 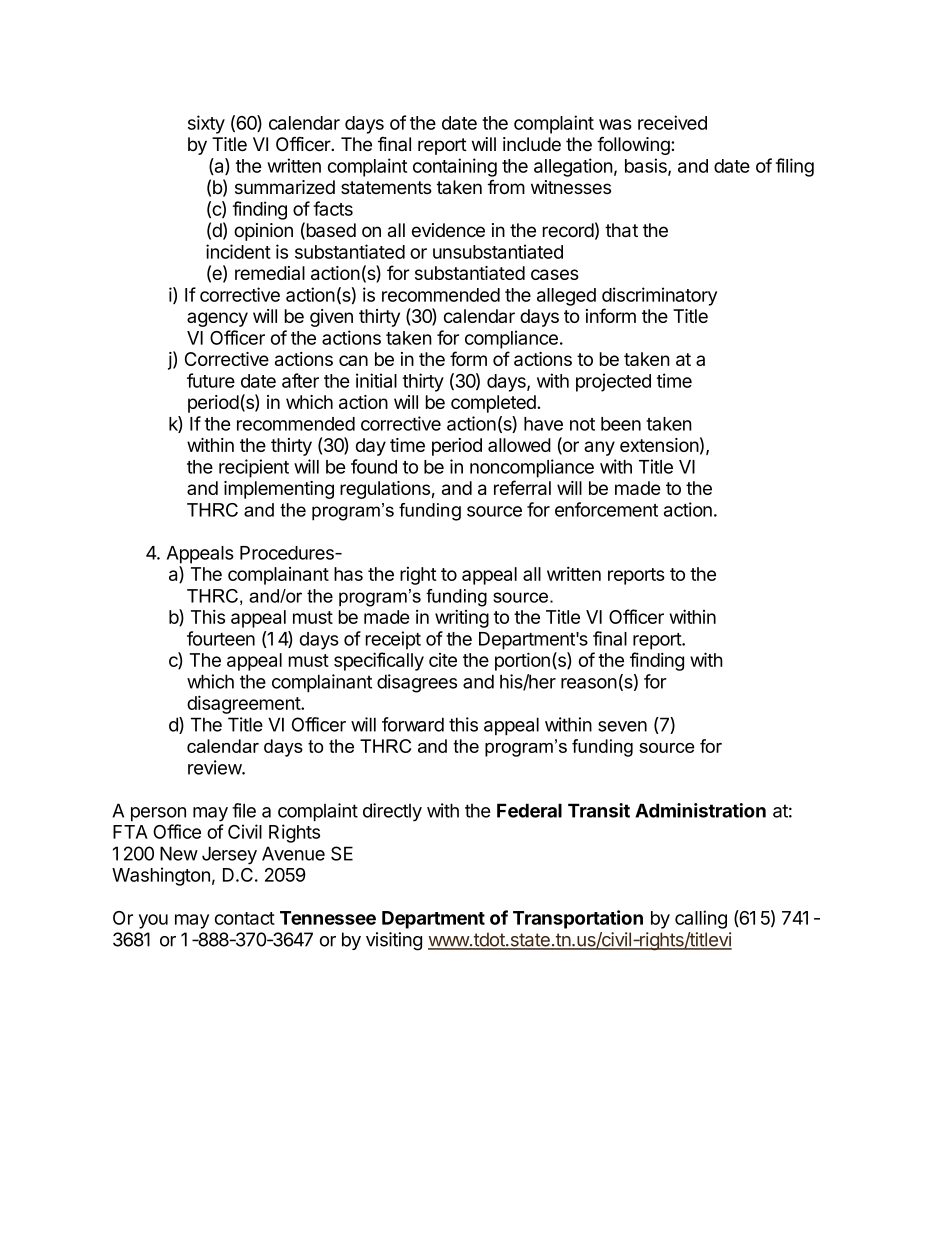 I want to click on extension, so click(x=659, y=445).
